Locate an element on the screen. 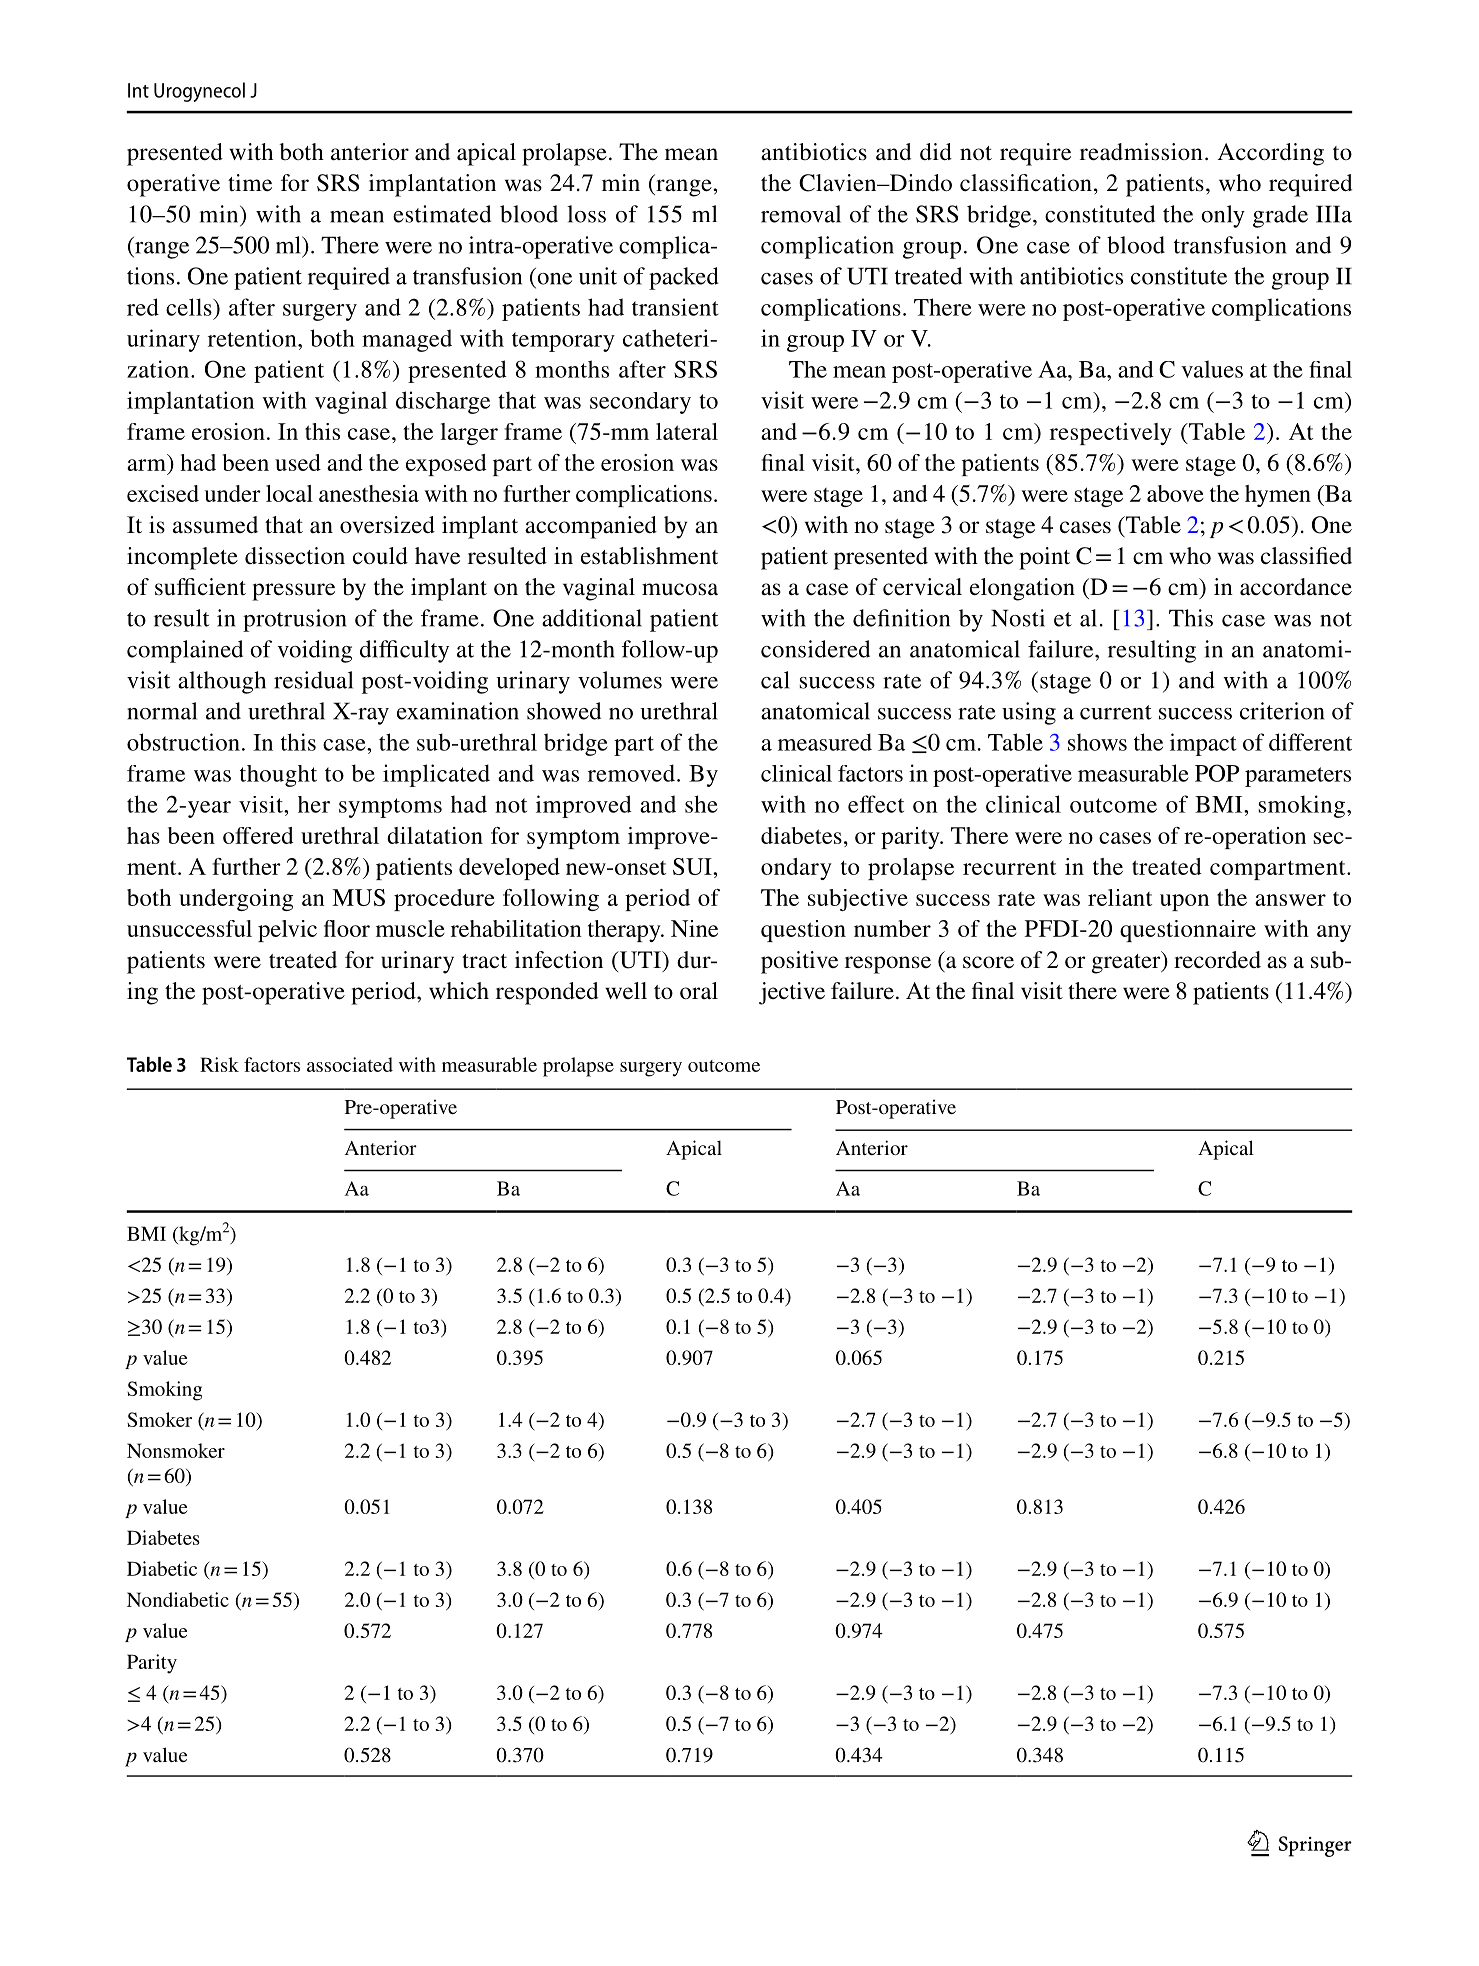 The height and width of the screenshot is (1966, 1479). removal is located at coordinates (801, 214).
